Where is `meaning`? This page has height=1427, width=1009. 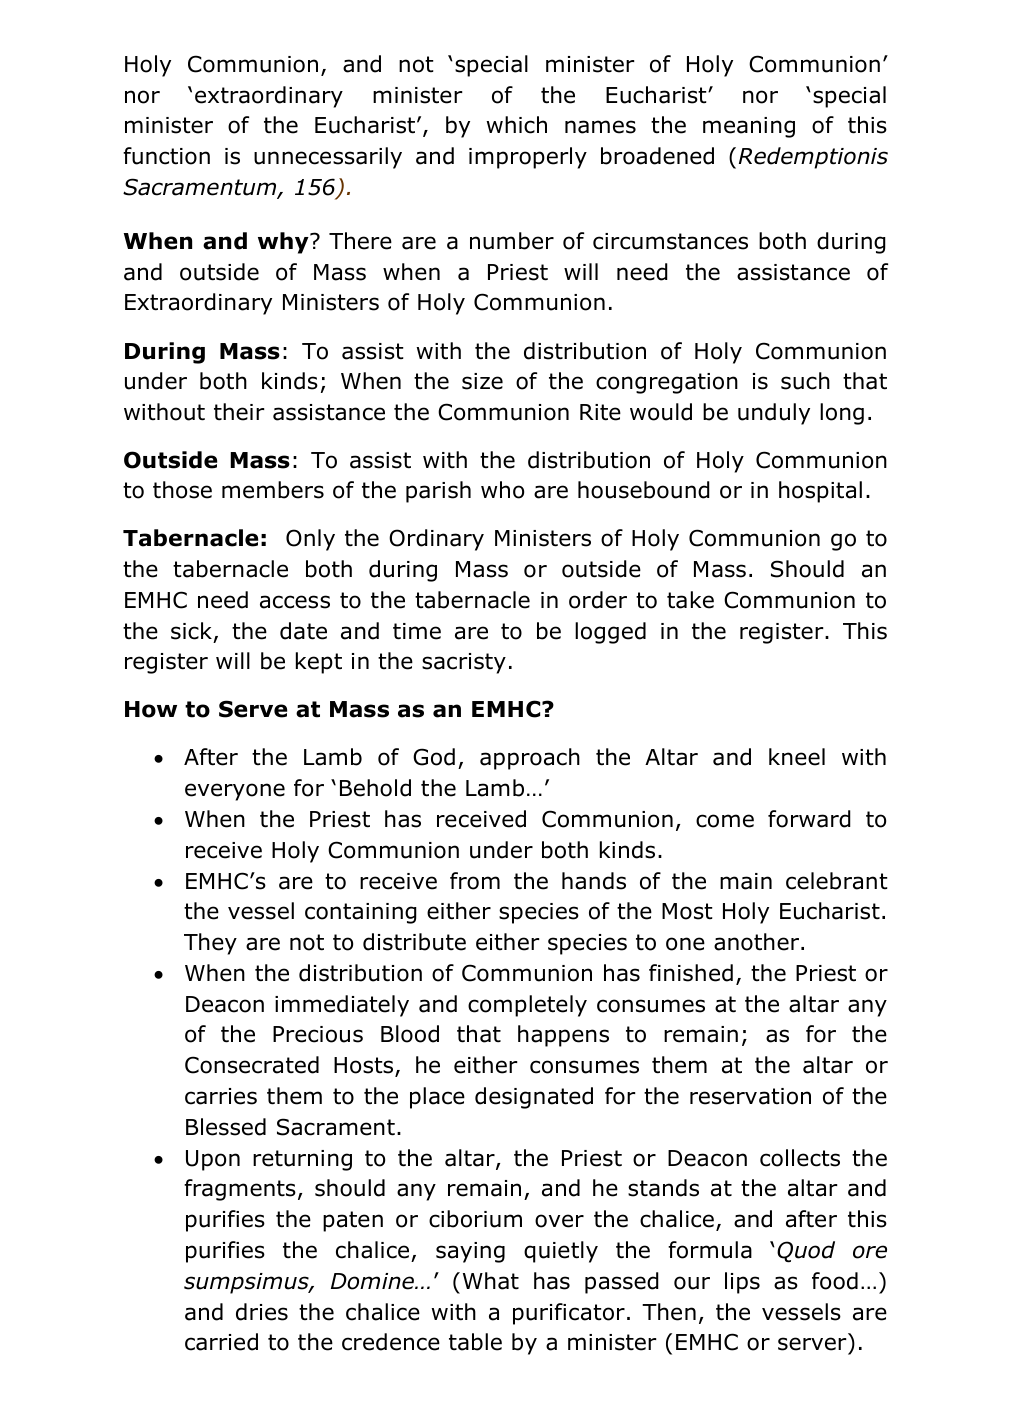
meaning is located at coordinates (749, 127).
